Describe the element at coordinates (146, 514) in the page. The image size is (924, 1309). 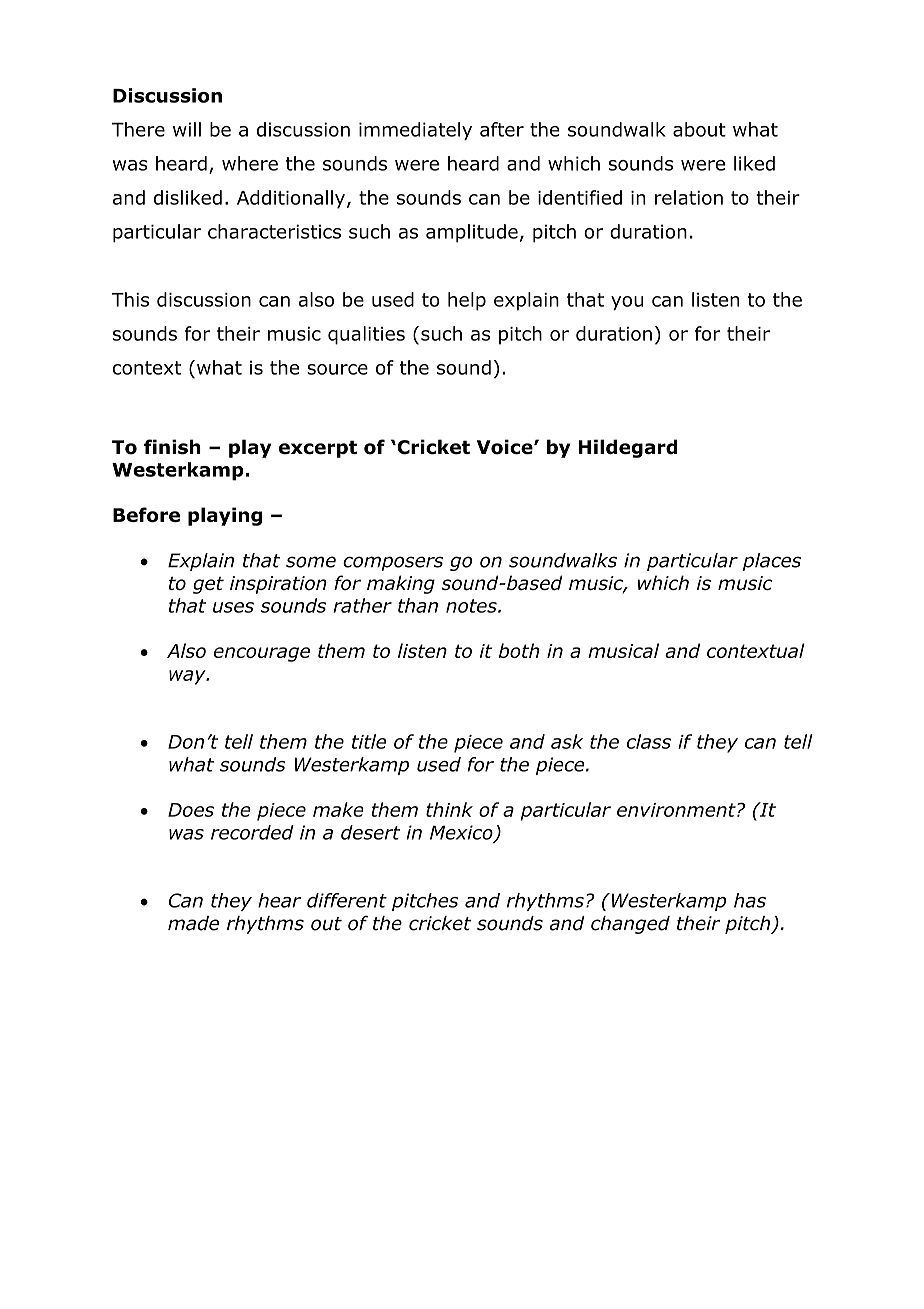
I see `Before` at that location.
